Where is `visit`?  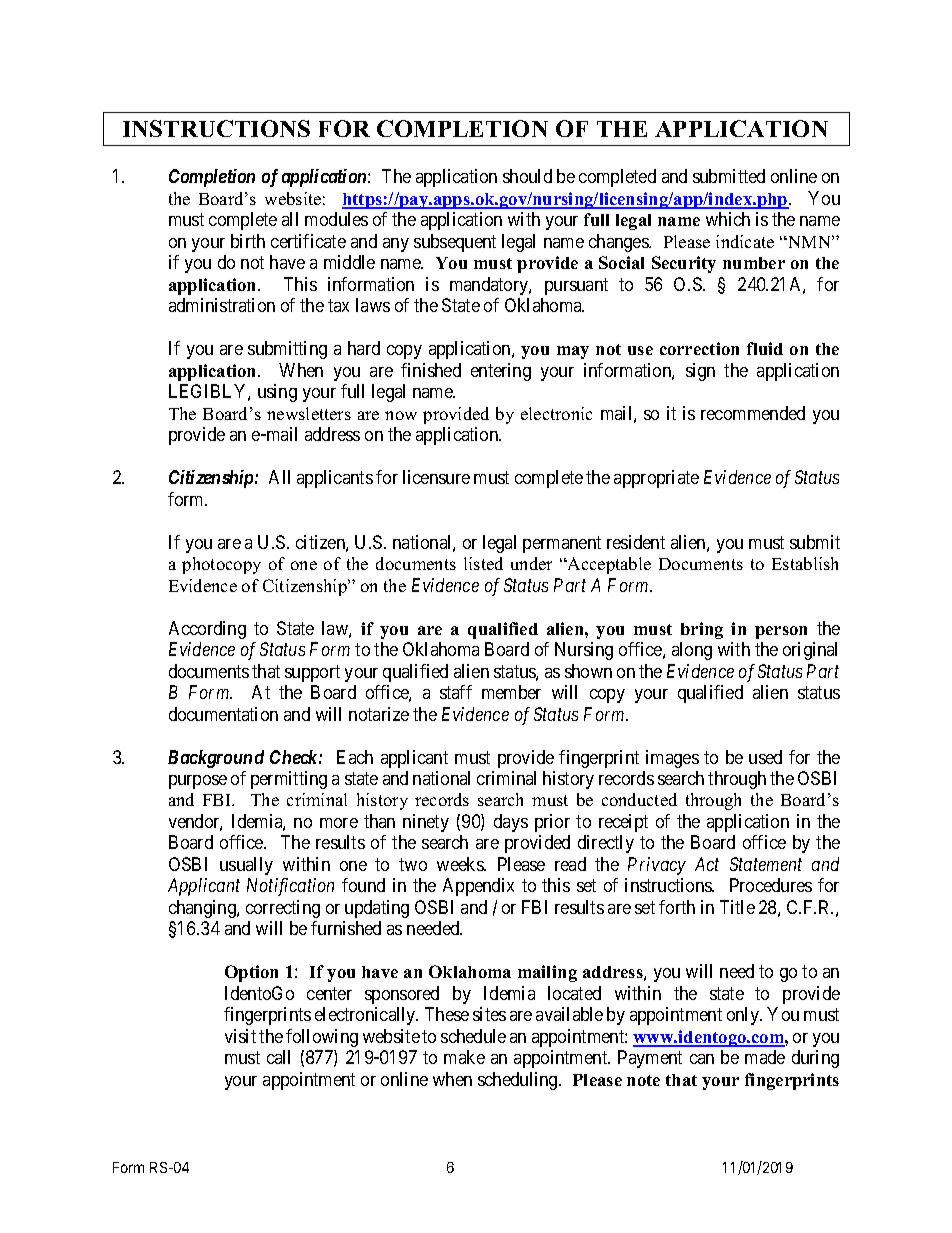 visit is located at coordinates (240, 1036).
